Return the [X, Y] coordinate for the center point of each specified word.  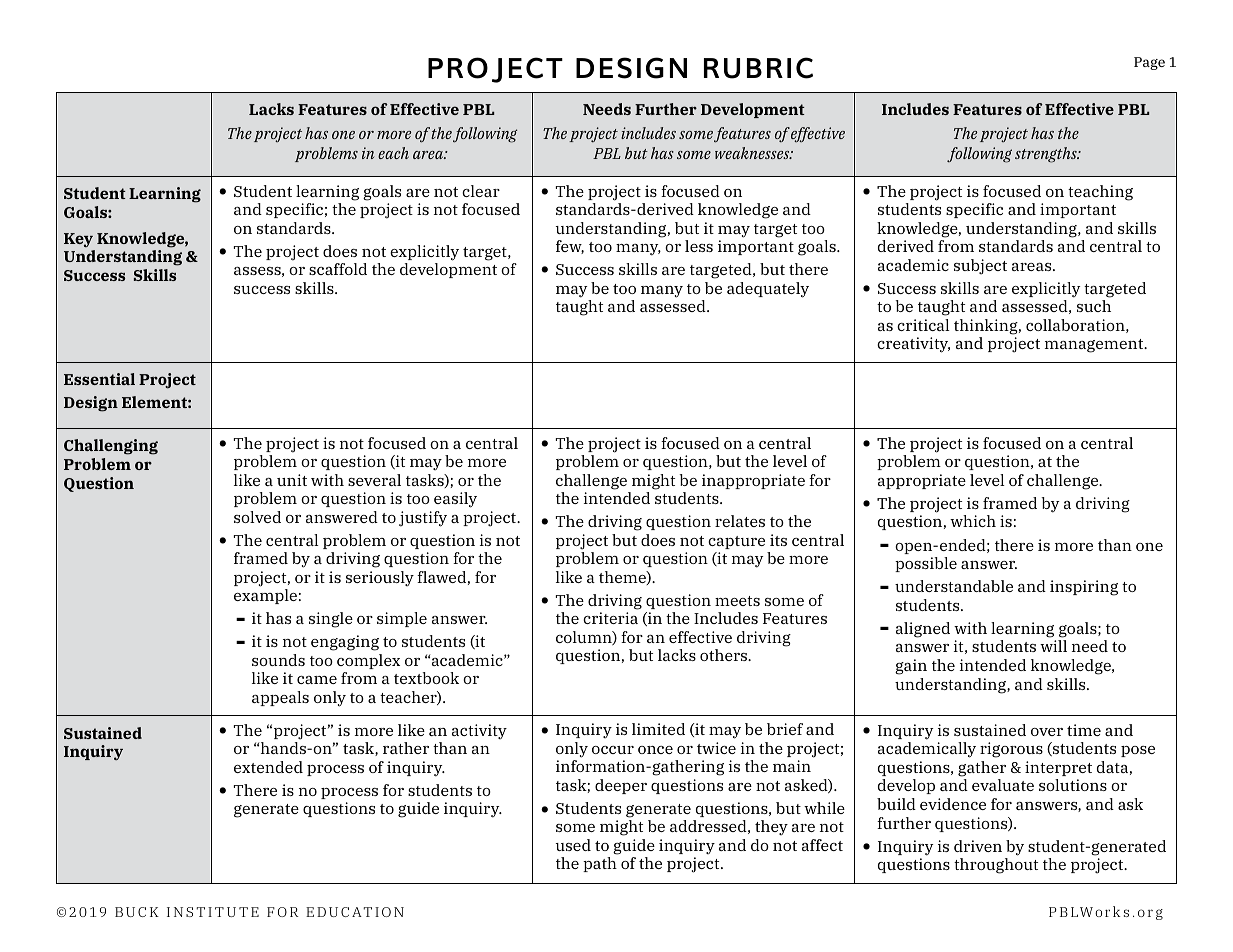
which [973, 521]
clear [481, 191]
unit [292, 480]
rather [406, 748]
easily [455, 500]
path [600, 864]
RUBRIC [758, 68]
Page [1149, 63]
